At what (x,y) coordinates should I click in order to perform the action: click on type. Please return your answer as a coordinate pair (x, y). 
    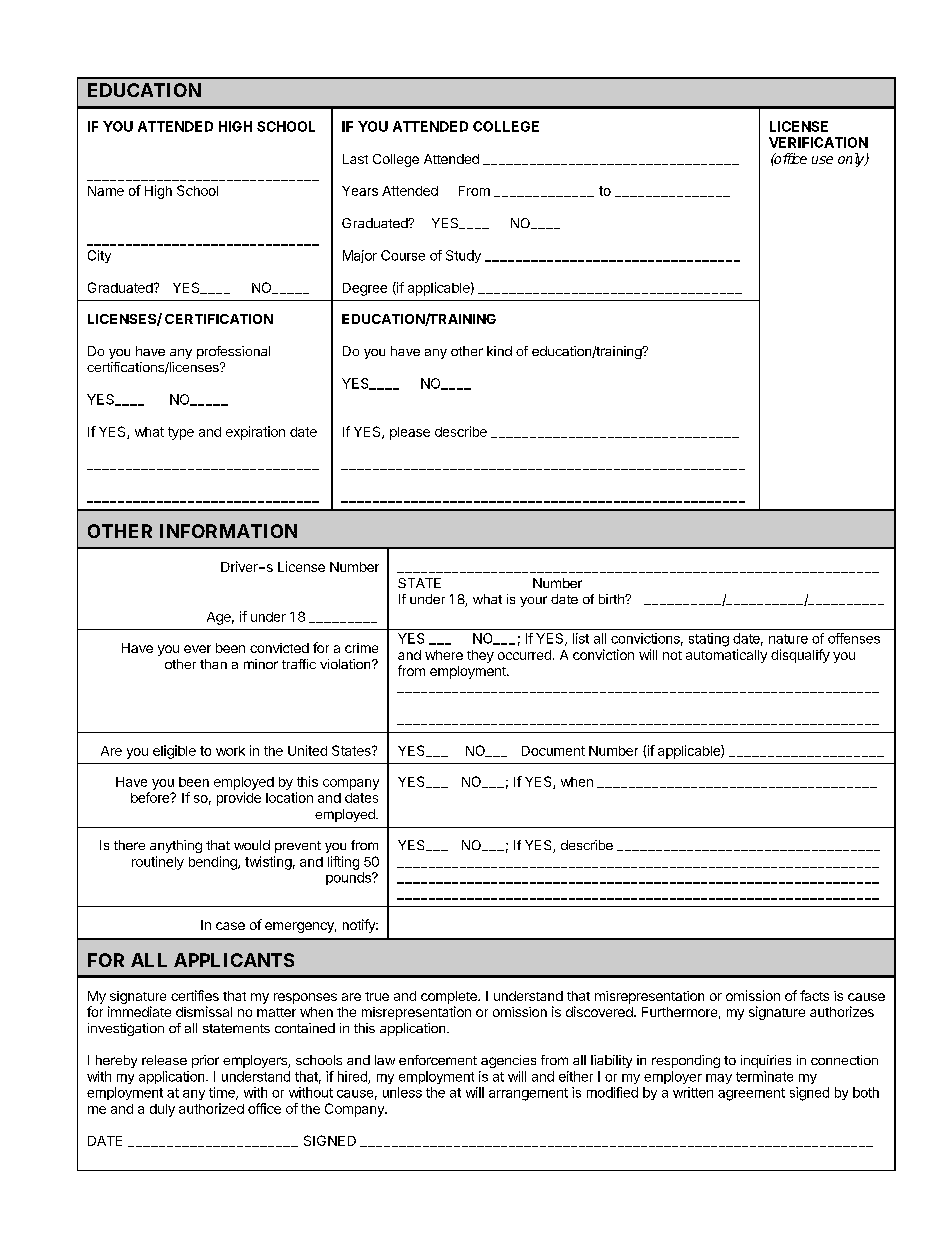
    Looking at the image, I should click on (181, 433).
